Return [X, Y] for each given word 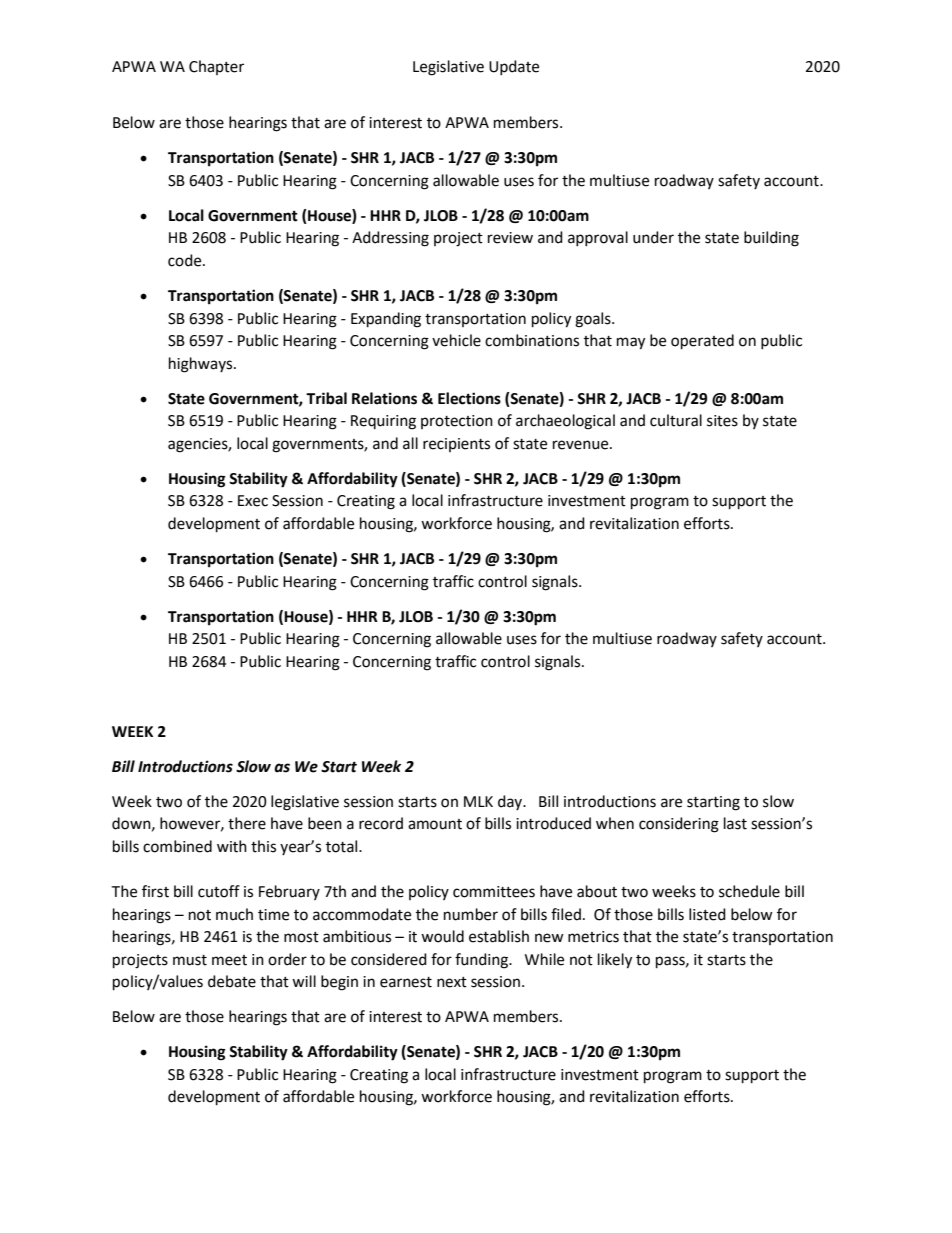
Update [514, 67]
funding [482, 961]
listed [707, 914]
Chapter [216, 67]
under [653, 237]
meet [229, 960]
